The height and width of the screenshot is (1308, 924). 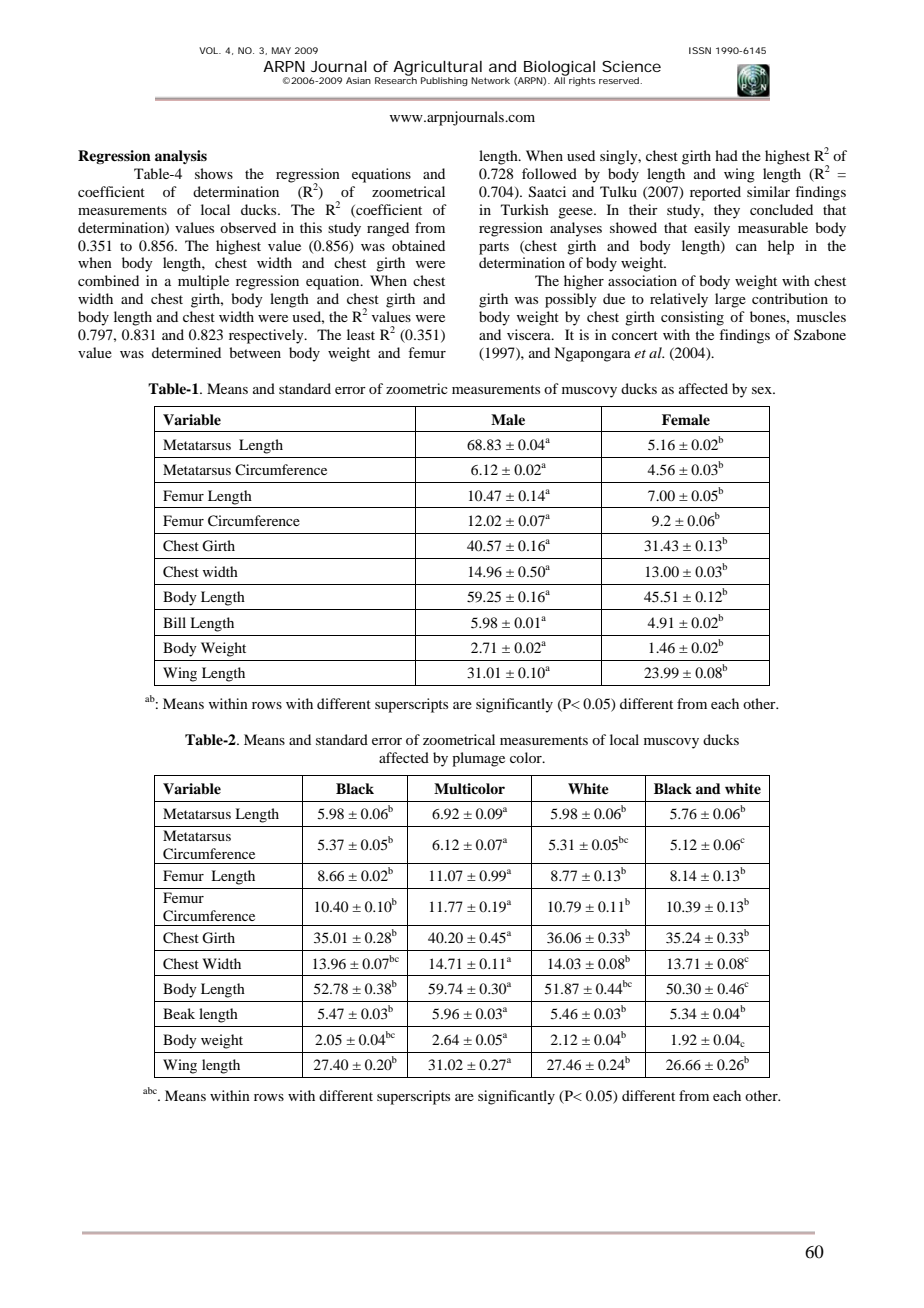 What do you see at coordinates (150, 1090) in the screenshot?
I see `abc` at bounding box center [150, 1090].
